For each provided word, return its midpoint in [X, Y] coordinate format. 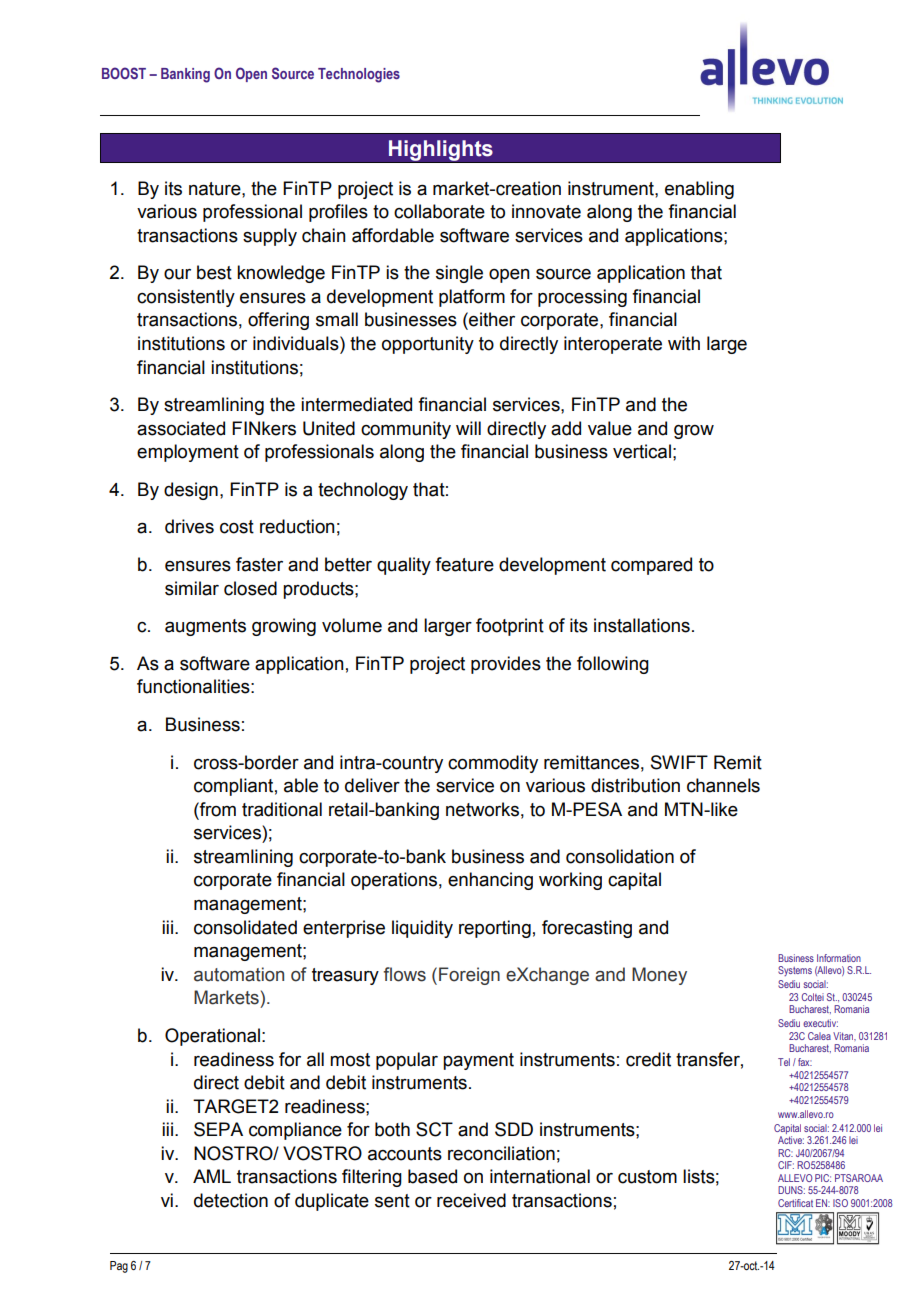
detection [231, 1200]
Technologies [359, 75]
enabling [699, 190]
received [471, 1200]
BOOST [124, 73]
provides [506, 665]
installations [642, 625]
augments [205, 627]
